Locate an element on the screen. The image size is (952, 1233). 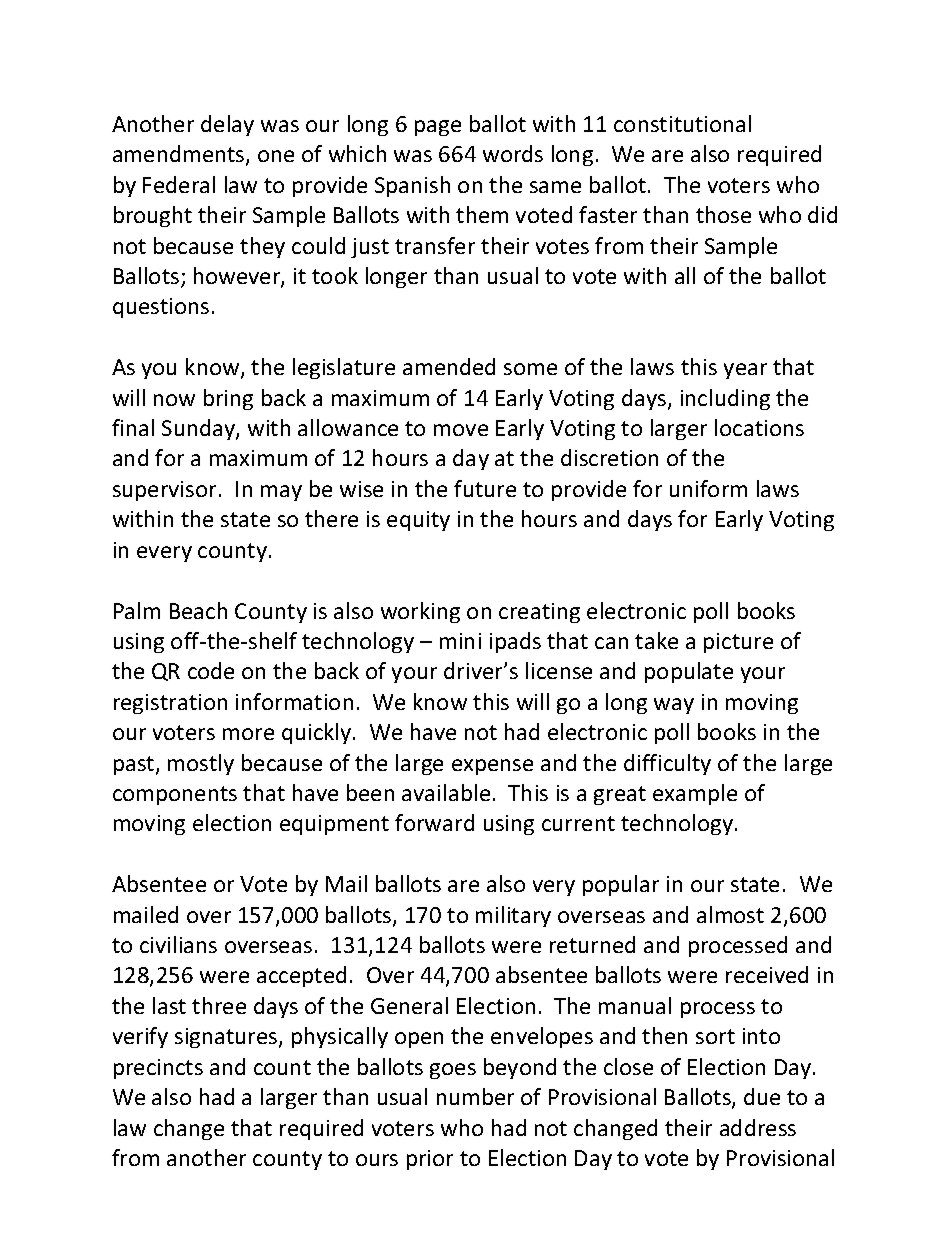
available is located at coordinates (446, 792).
